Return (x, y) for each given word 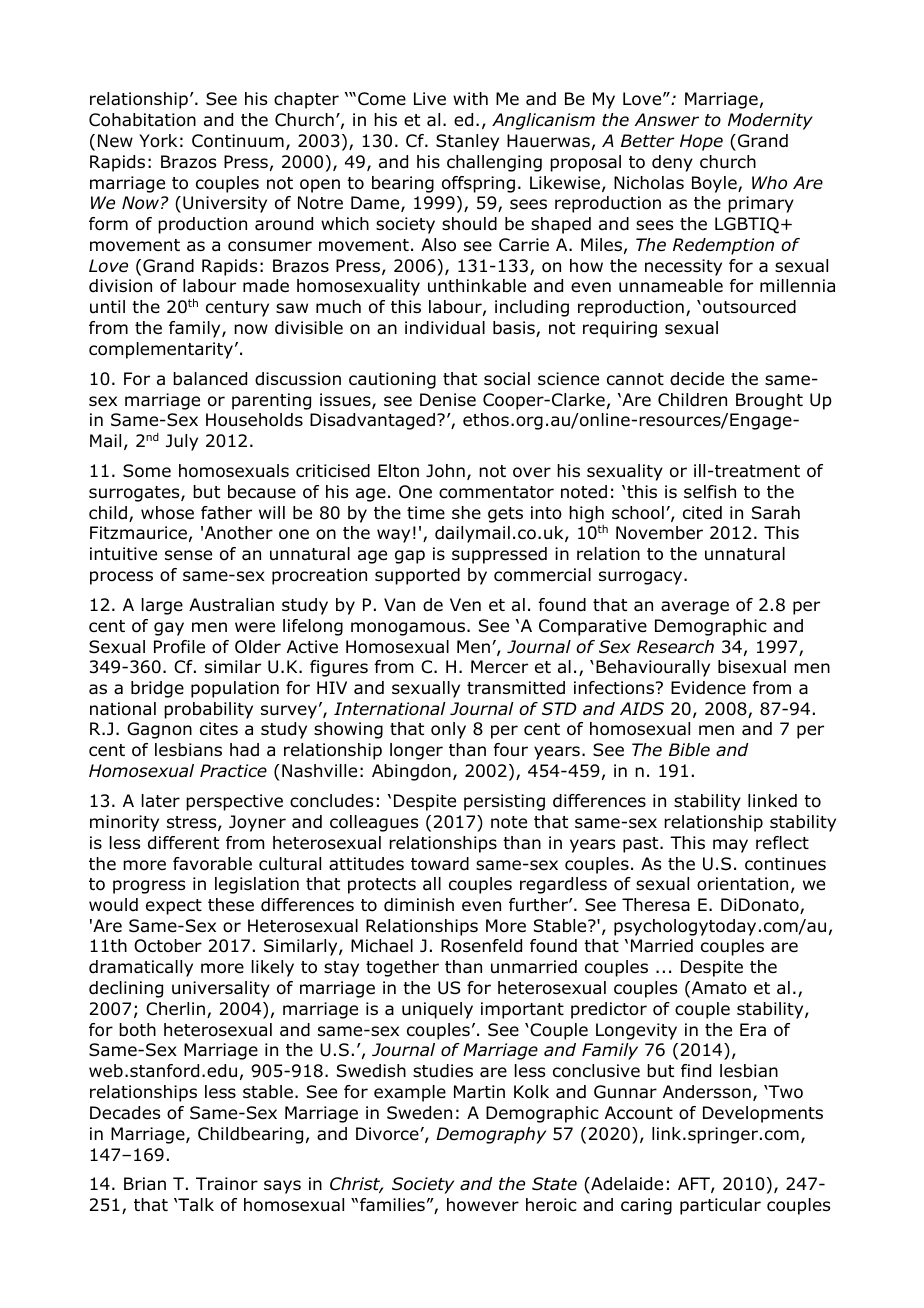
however (483, 1205)
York (158, 141)
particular (720, 1206)
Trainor (227, 1184)
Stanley (467, 142)
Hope (701, 142)
